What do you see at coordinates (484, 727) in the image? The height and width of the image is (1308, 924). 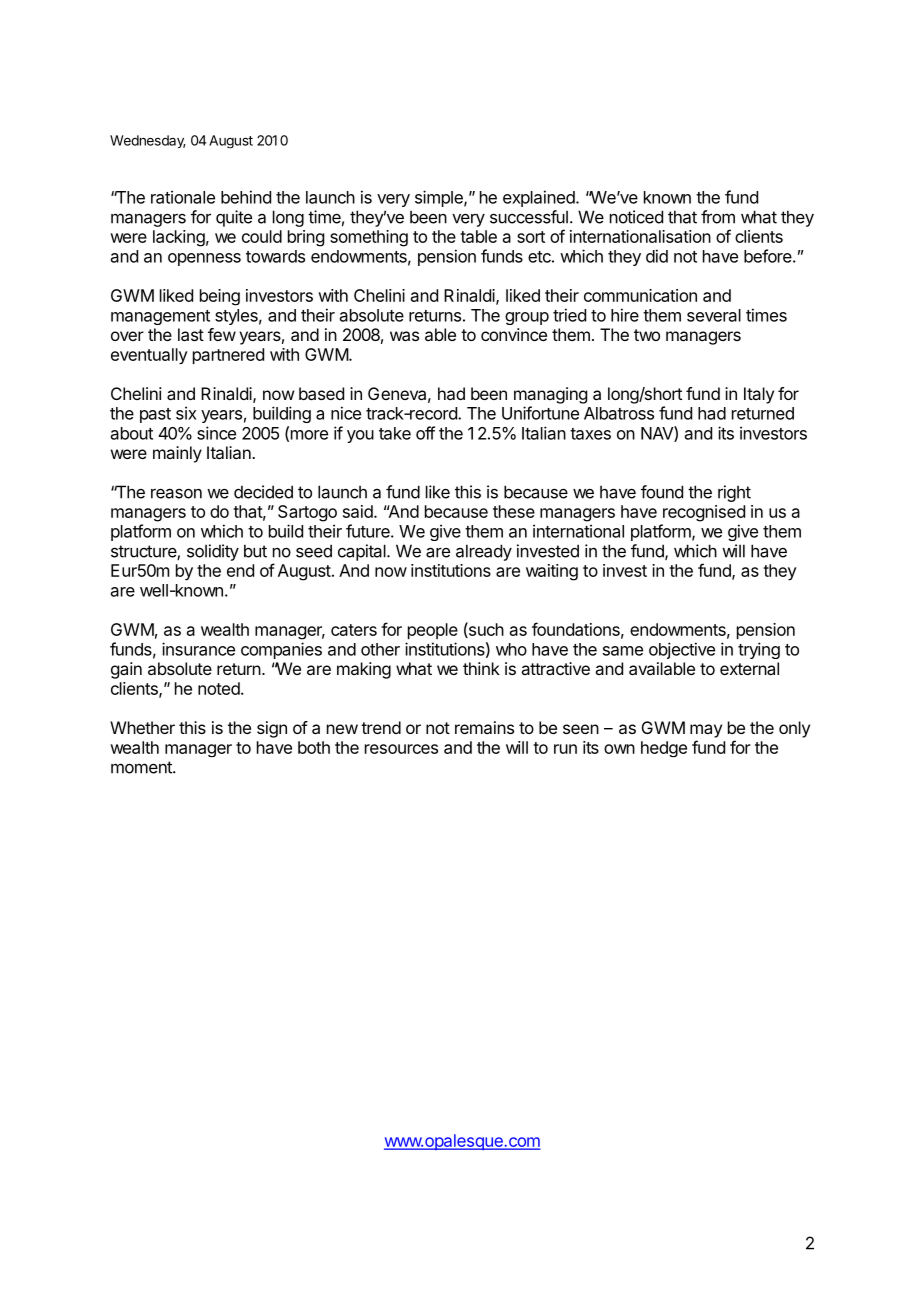 I see `remains` at bounding box center [484, 727].
